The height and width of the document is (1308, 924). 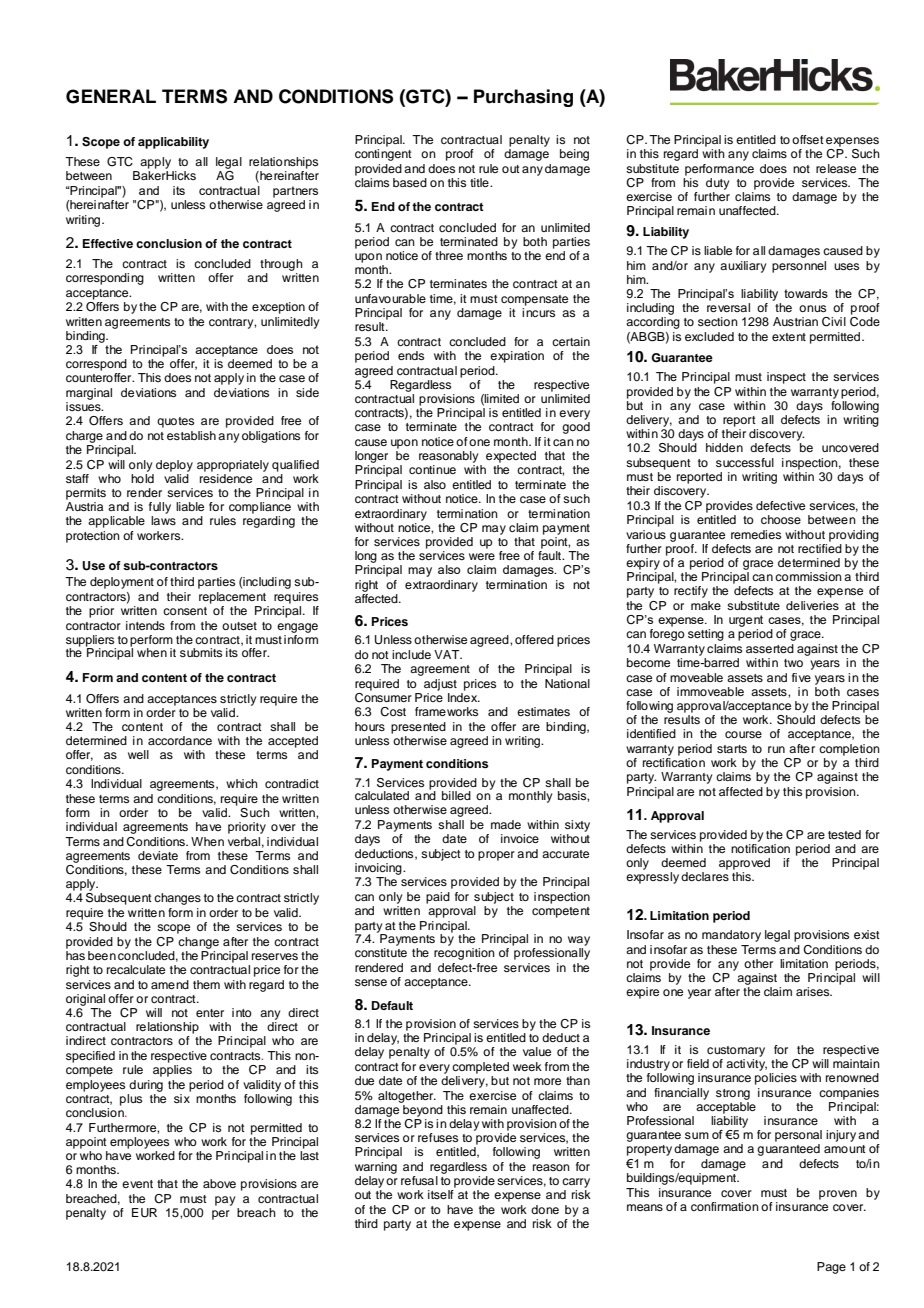 What do you see at coordinates (175, 422) in the document?
I see `quotes` at bounding box center [175, 422].
